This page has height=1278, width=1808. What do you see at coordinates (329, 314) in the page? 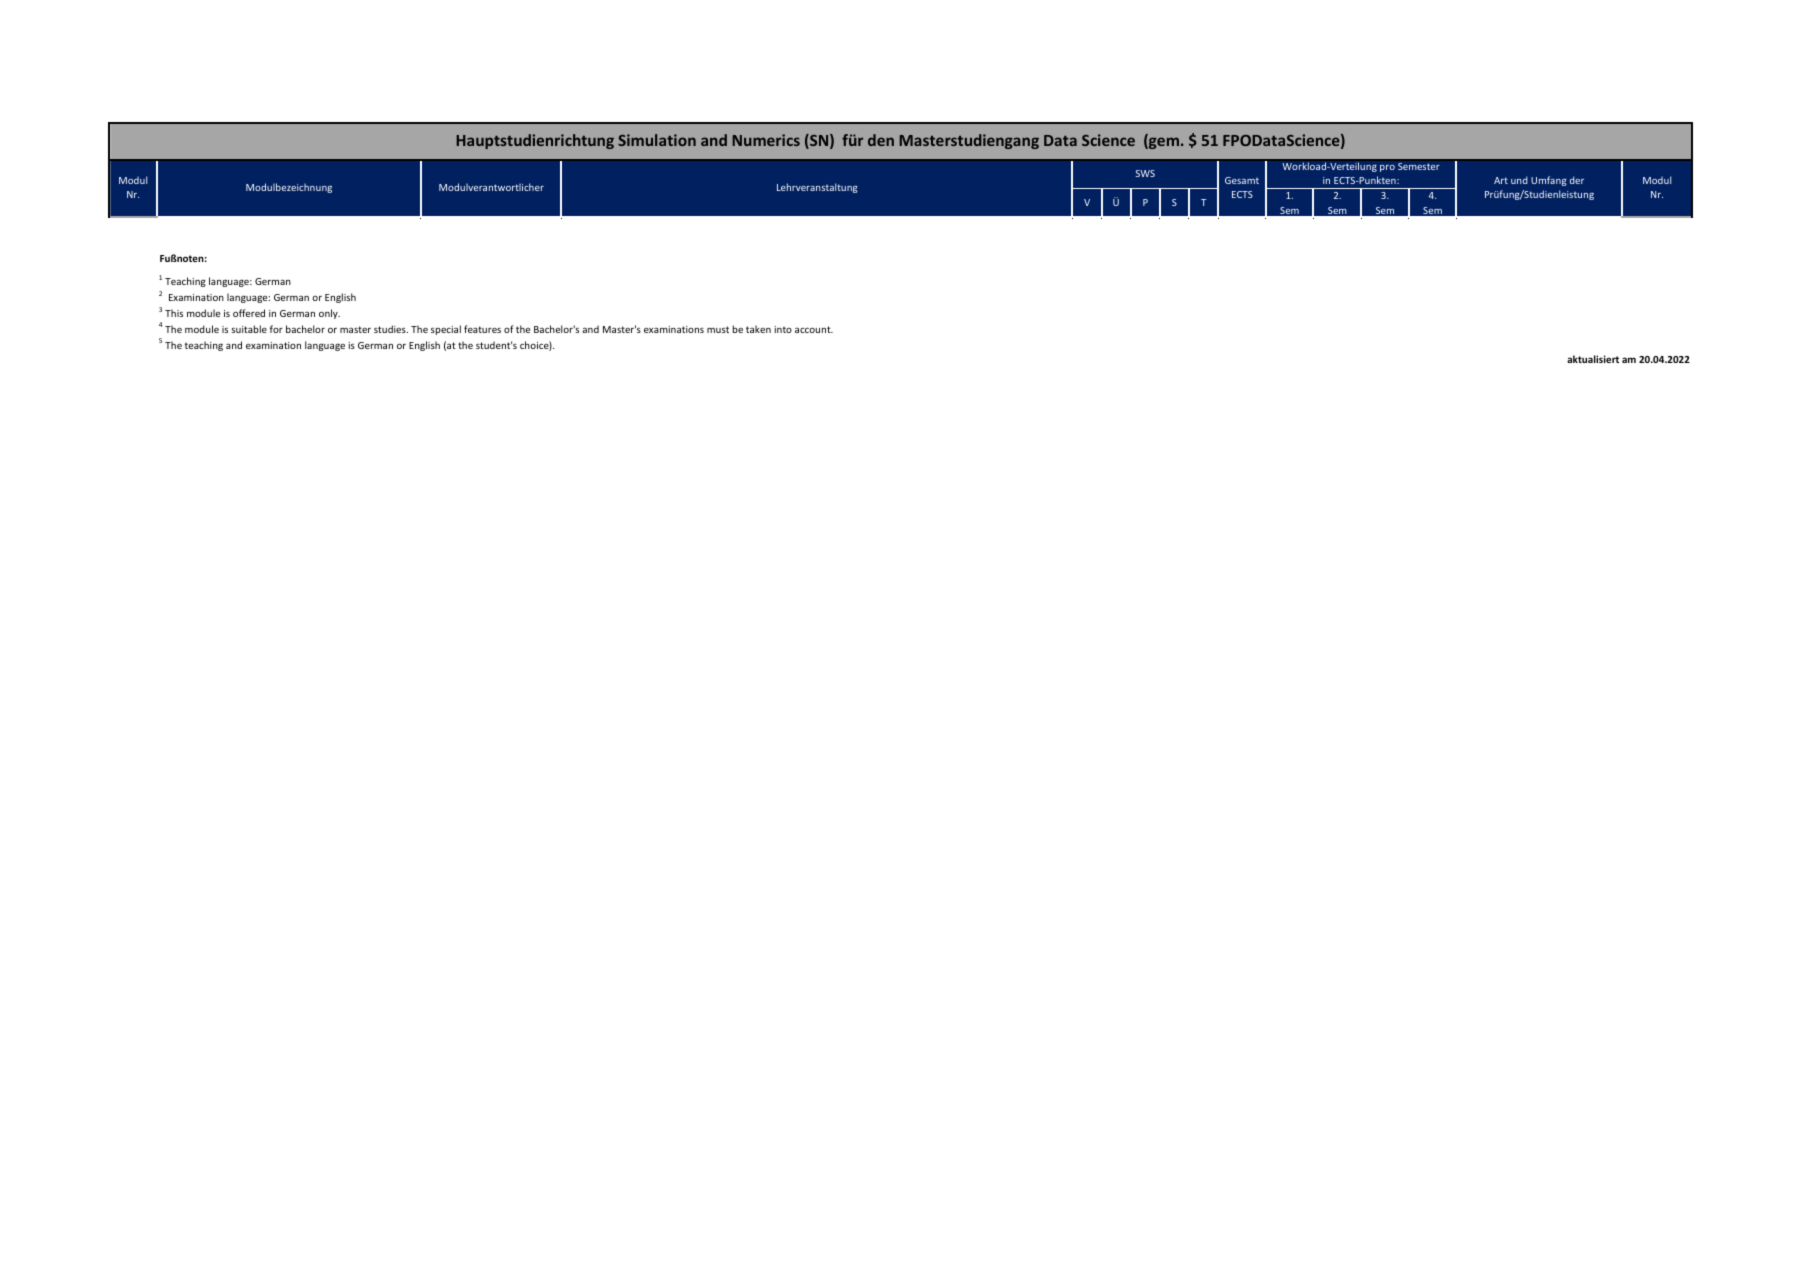
I see `only` at bounding box center [329, 314].
